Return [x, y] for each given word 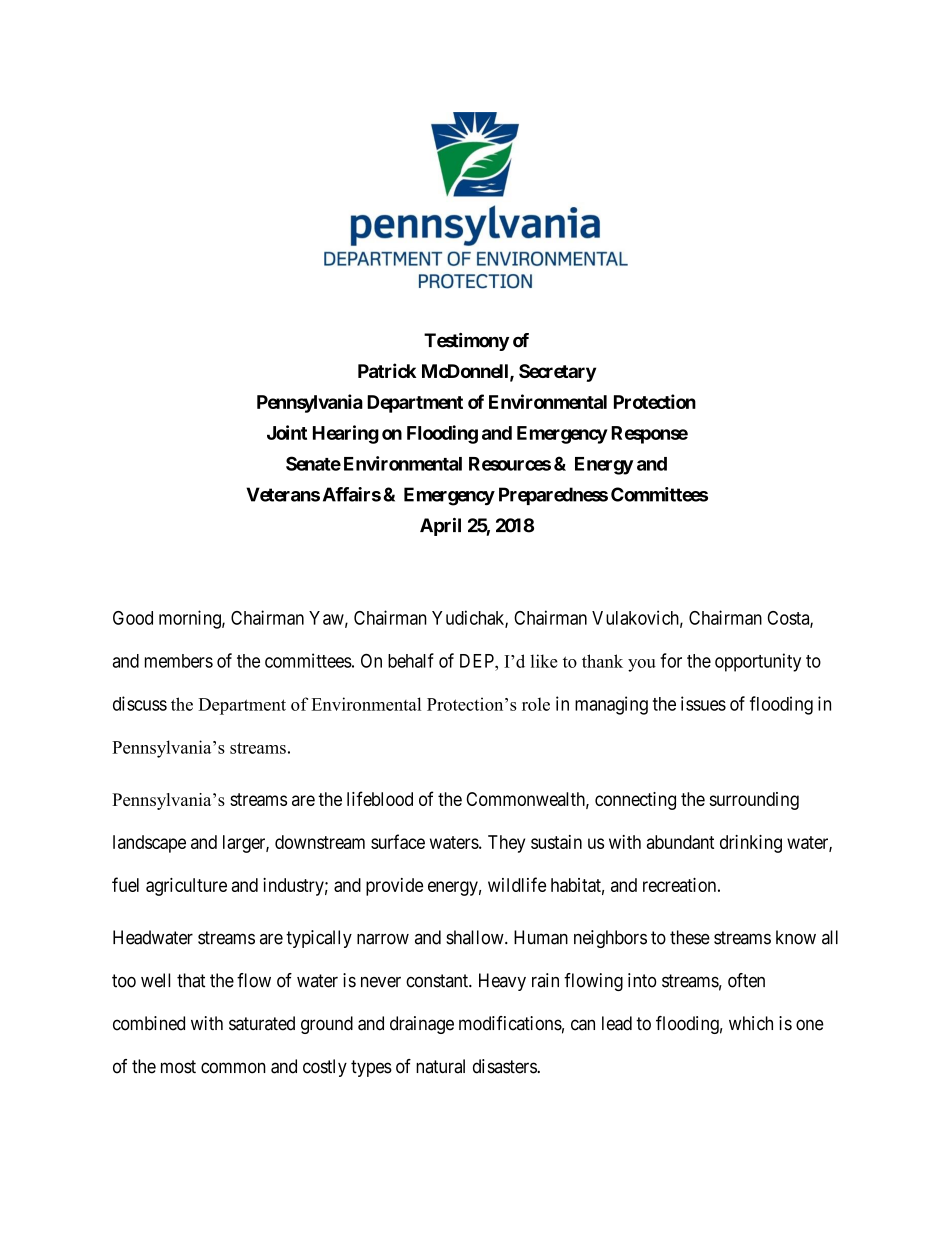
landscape [149, 844]
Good [133, 618]
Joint [287, 432]
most [178, 1067]
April [440, 527]
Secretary [557, 373]
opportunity [758, 662]
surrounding [754, 801]
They [506, 844]
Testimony [466, 342]
